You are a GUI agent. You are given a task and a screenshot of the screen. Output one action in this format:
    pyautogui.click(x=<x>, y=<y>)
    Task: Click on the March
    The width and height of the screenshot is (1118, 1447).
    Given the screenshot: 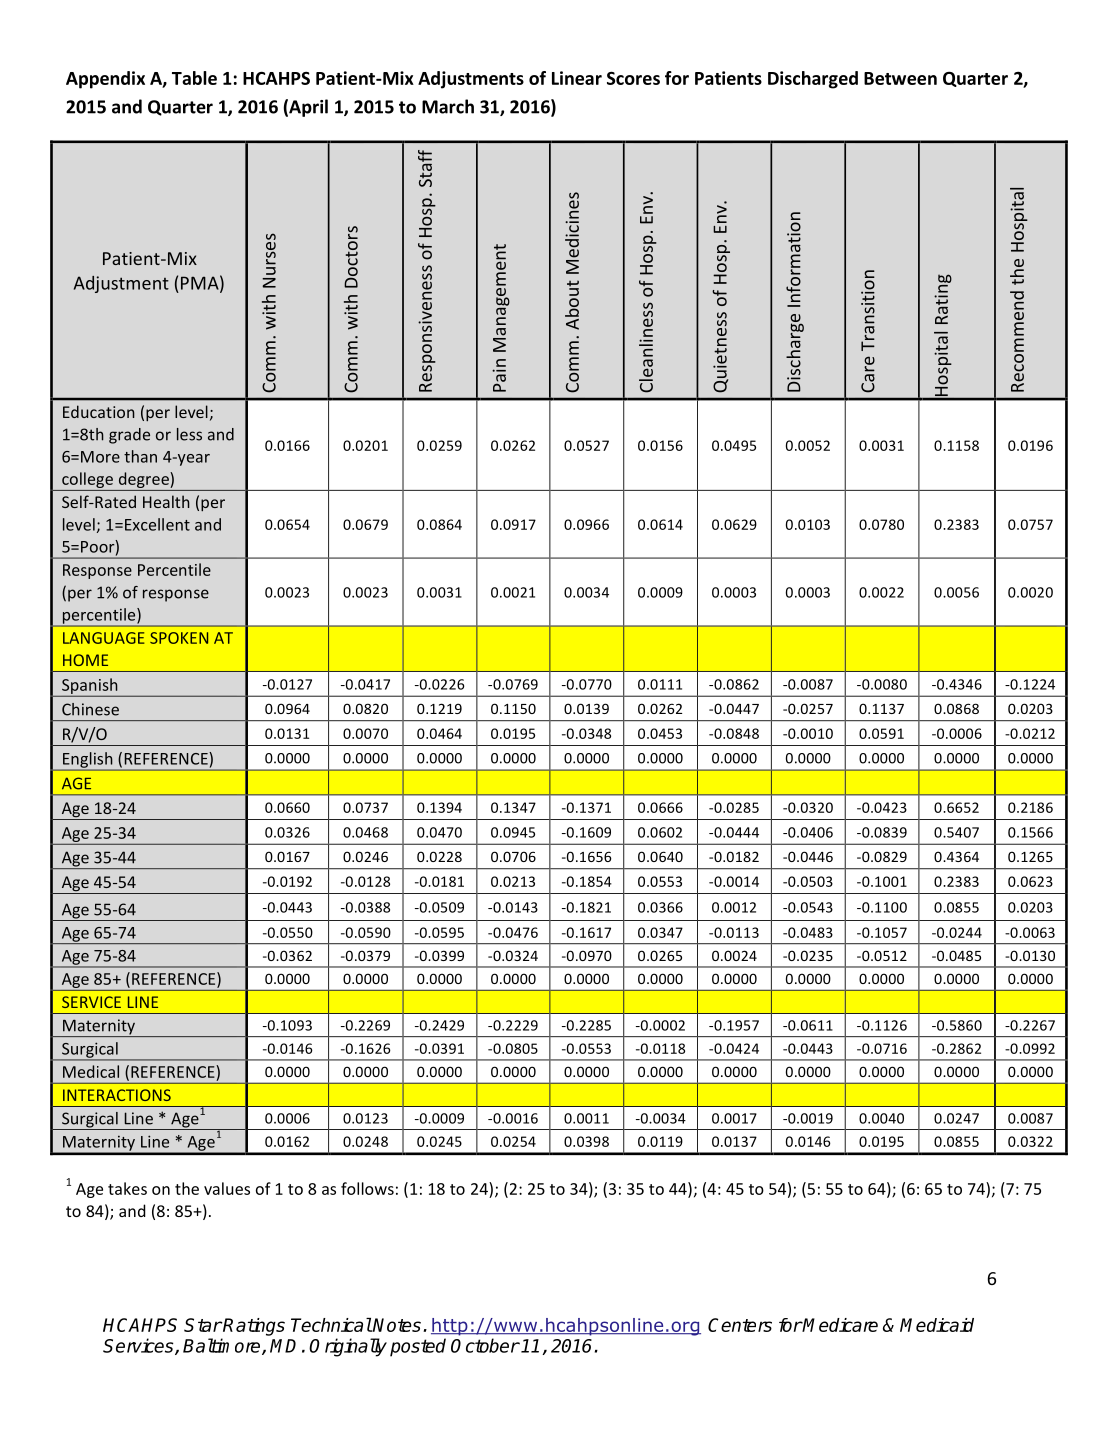 What is the action you would take?
    pyautogui.click(x=448, y=106)
